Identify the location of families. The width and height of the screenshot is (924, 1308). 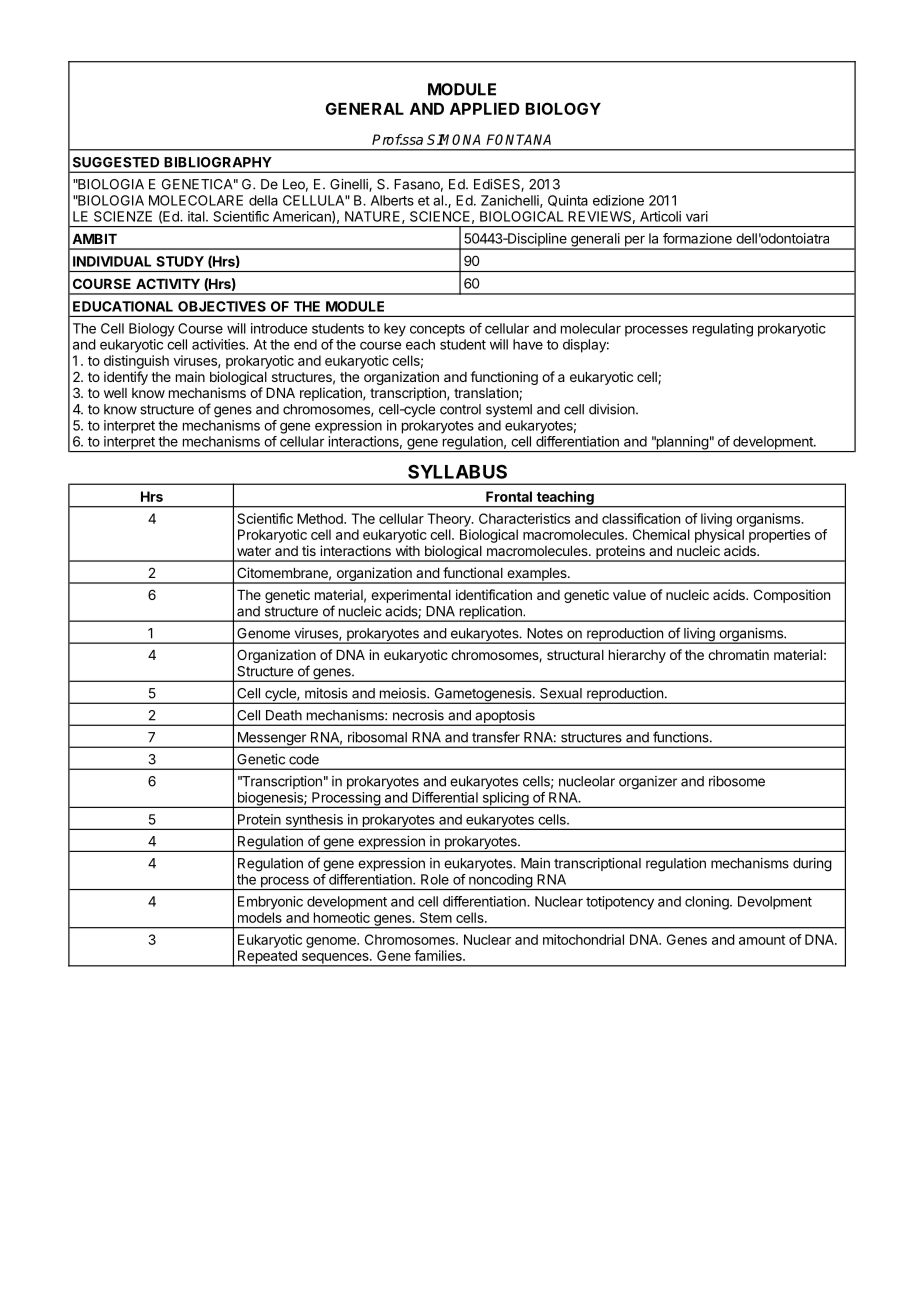
(439, 955).
